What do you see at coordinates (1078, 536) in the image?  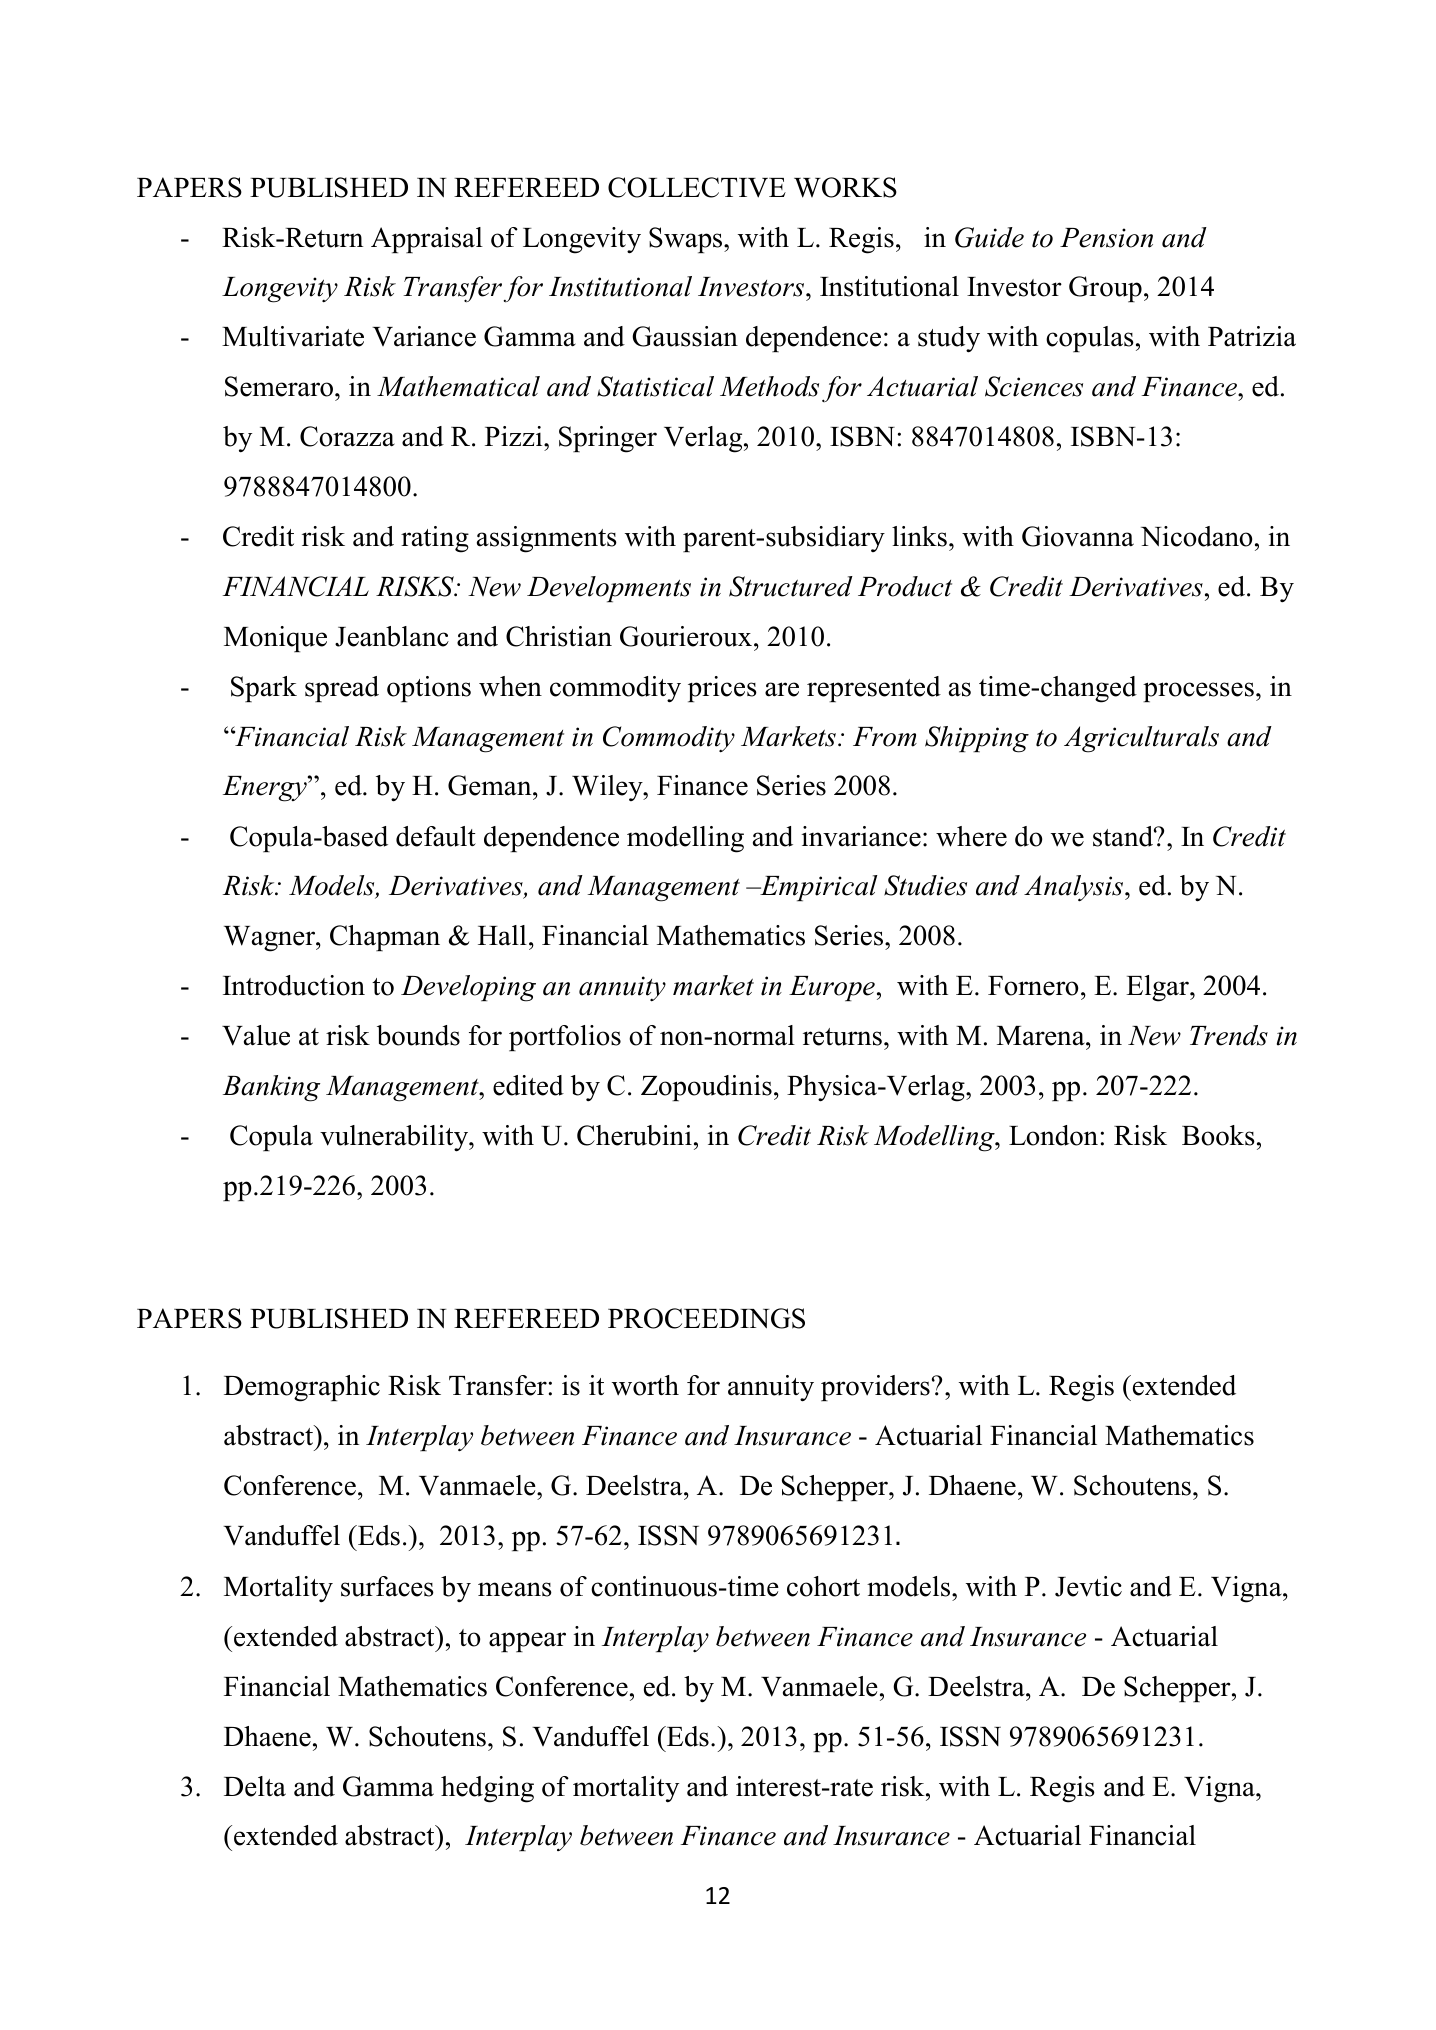 I see `Giovanna` at bounding box center [1078, 536].
